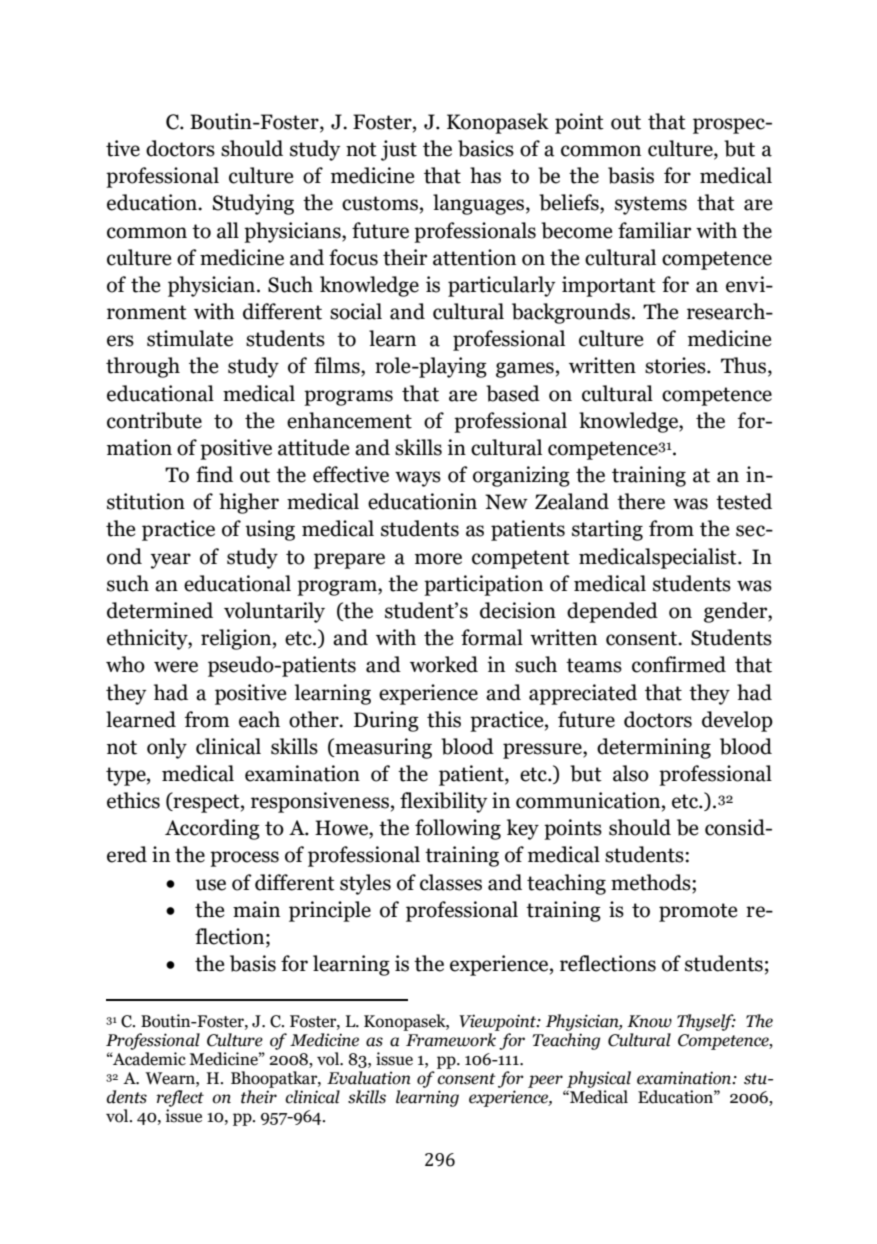  What do you see at coordinates (612, 612) in the screenshot?
I see `depended` at bounding box center [612, 612].
